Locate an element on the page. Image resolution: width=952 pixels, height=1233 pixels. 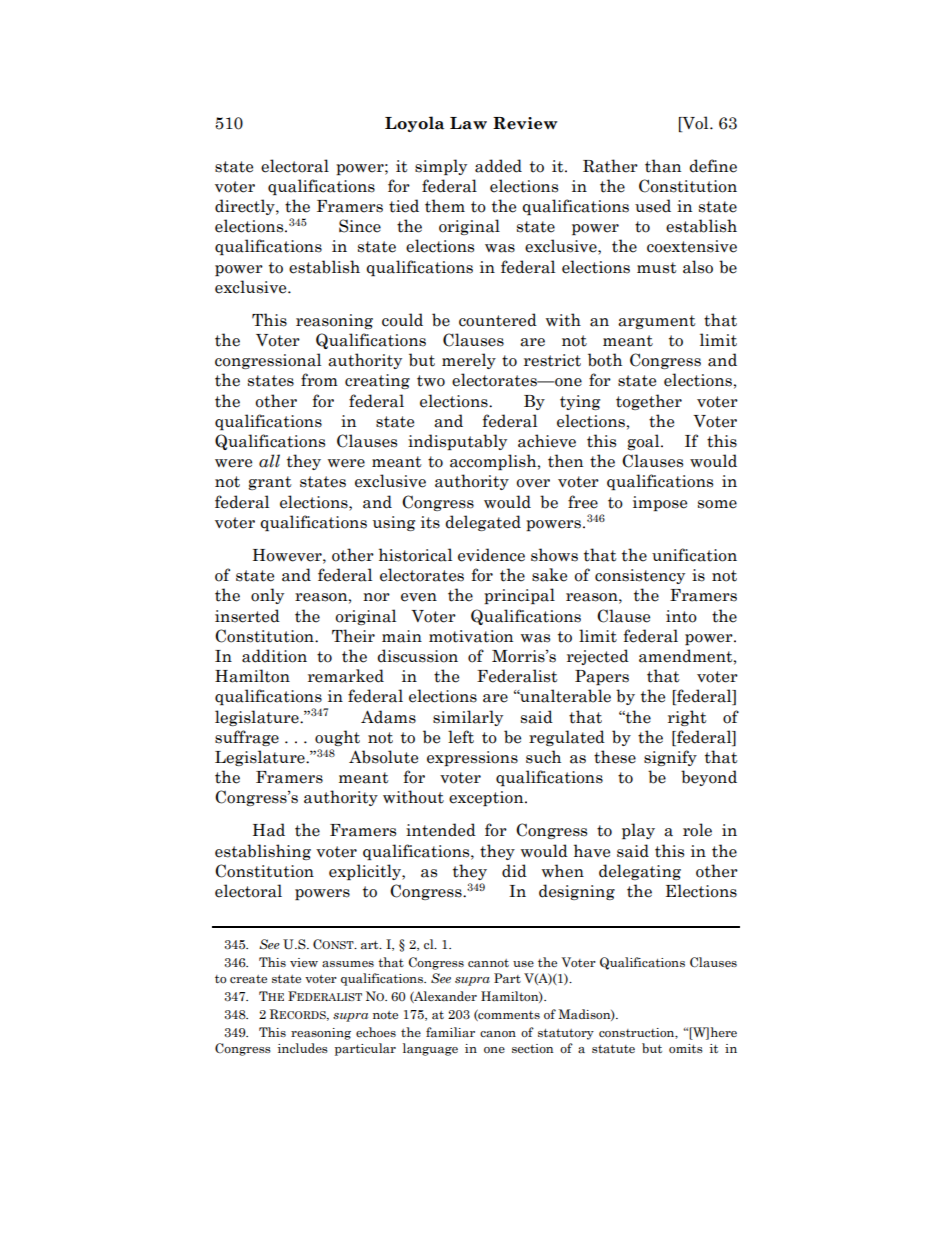
only is located at coordinates (267, 596).
